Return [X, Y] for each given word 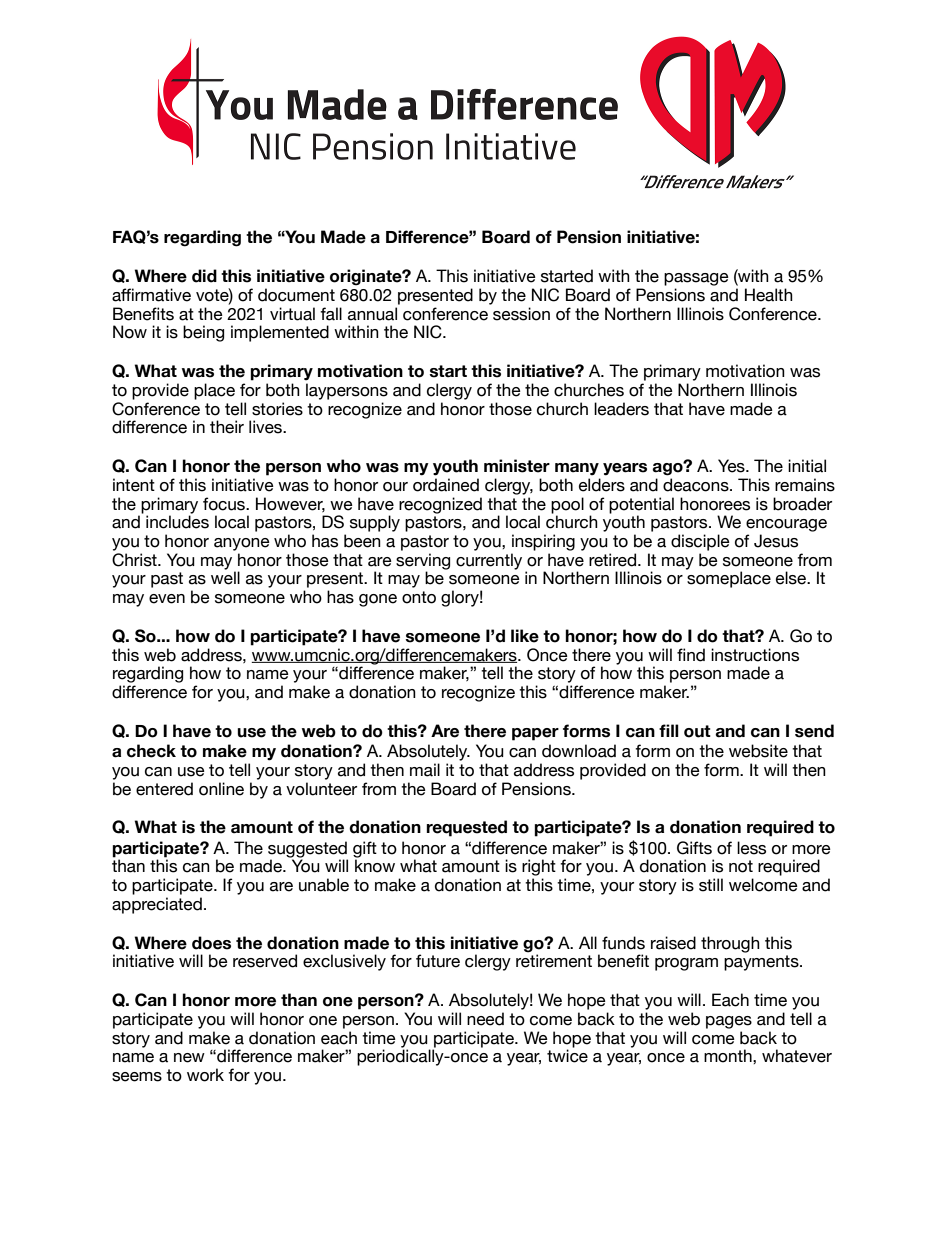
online [221, 789]
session [521, 314]
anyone [242, 544]
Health [769, 295]
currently [489, 561]
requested [466, 828]
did [204, 276]
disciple [700, 542]
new [189, 1058]
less [751, 848]
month [729, 1056]
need [485, 1019]
